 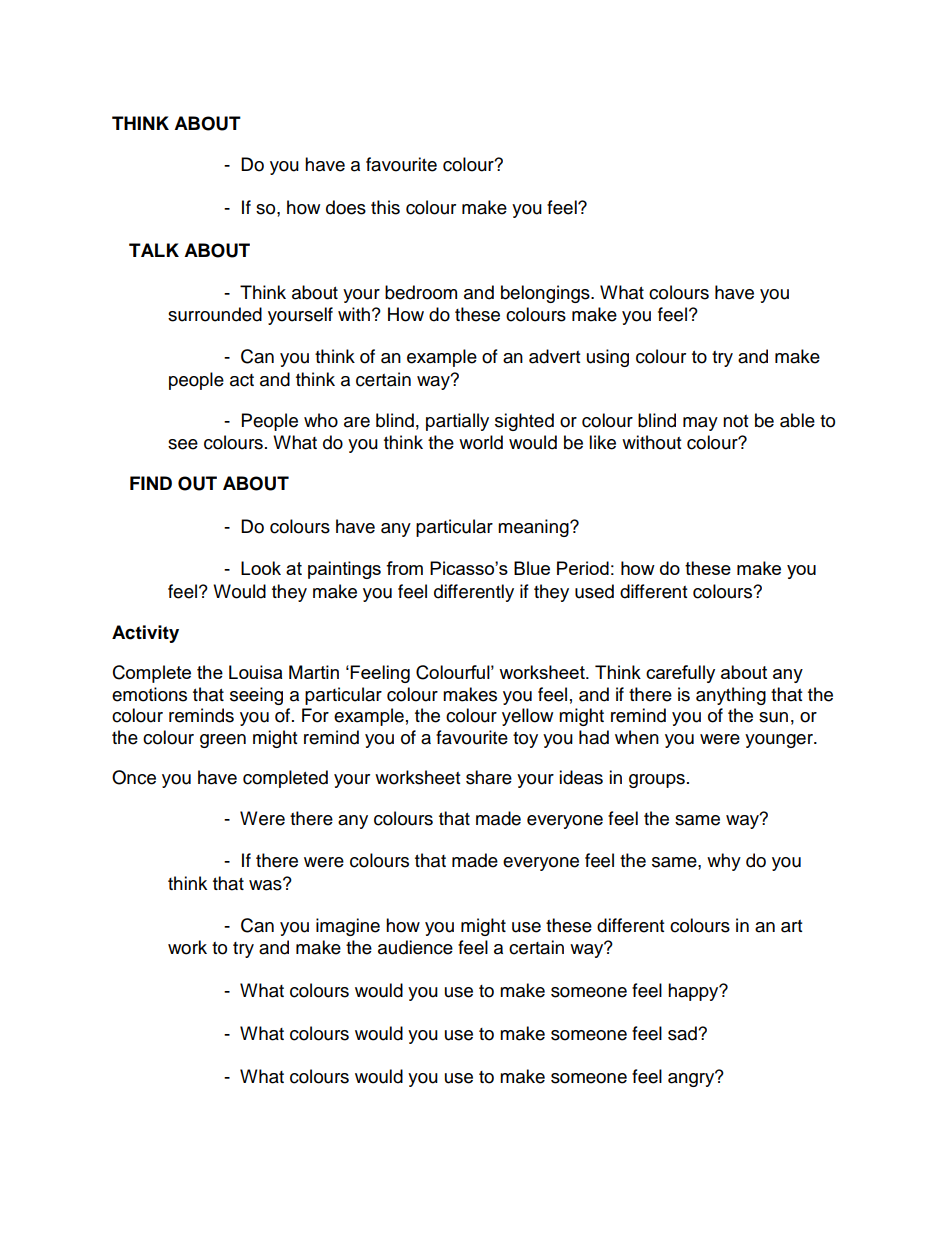 What do you see at coordinates (151, 483) in the image?
I see `FIND` at bounding box center [151, 483].
